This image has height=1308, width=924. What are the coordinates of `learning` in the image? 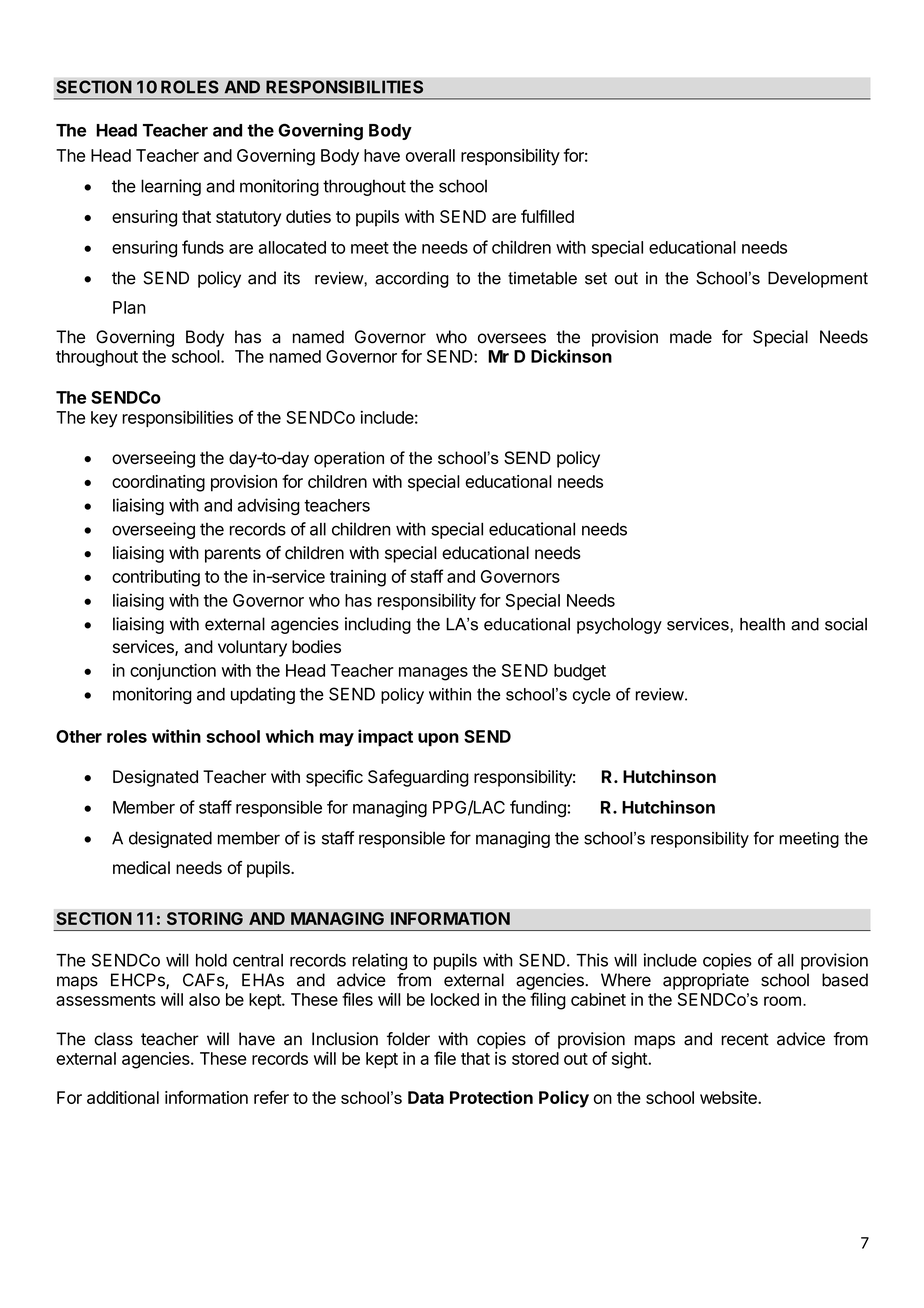 It's located at (171, 187).
